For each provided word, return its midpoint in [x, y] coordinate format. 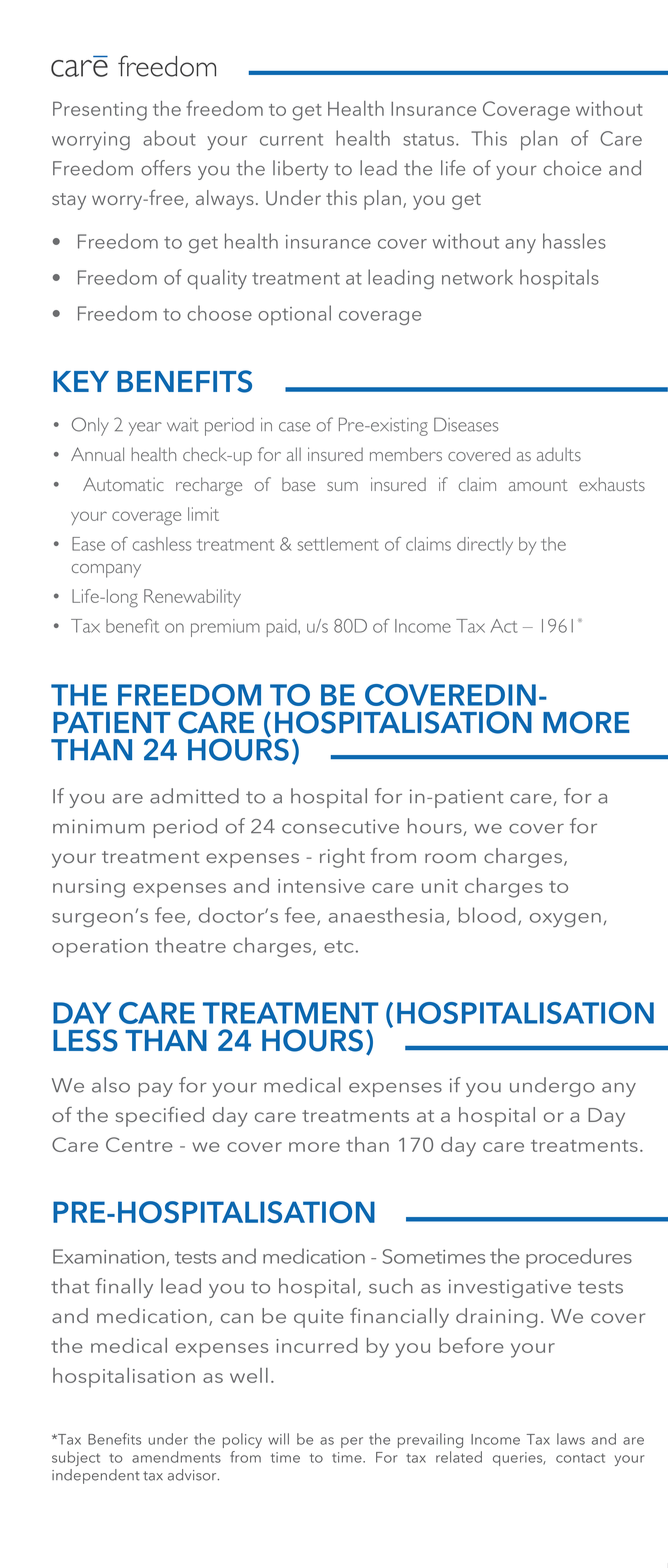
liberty [300, 170]
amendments [176, 1457]
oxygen [565, 920]
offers [166, 168]
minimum [98, 826]
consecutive [340, 826]
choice [572, 168]
